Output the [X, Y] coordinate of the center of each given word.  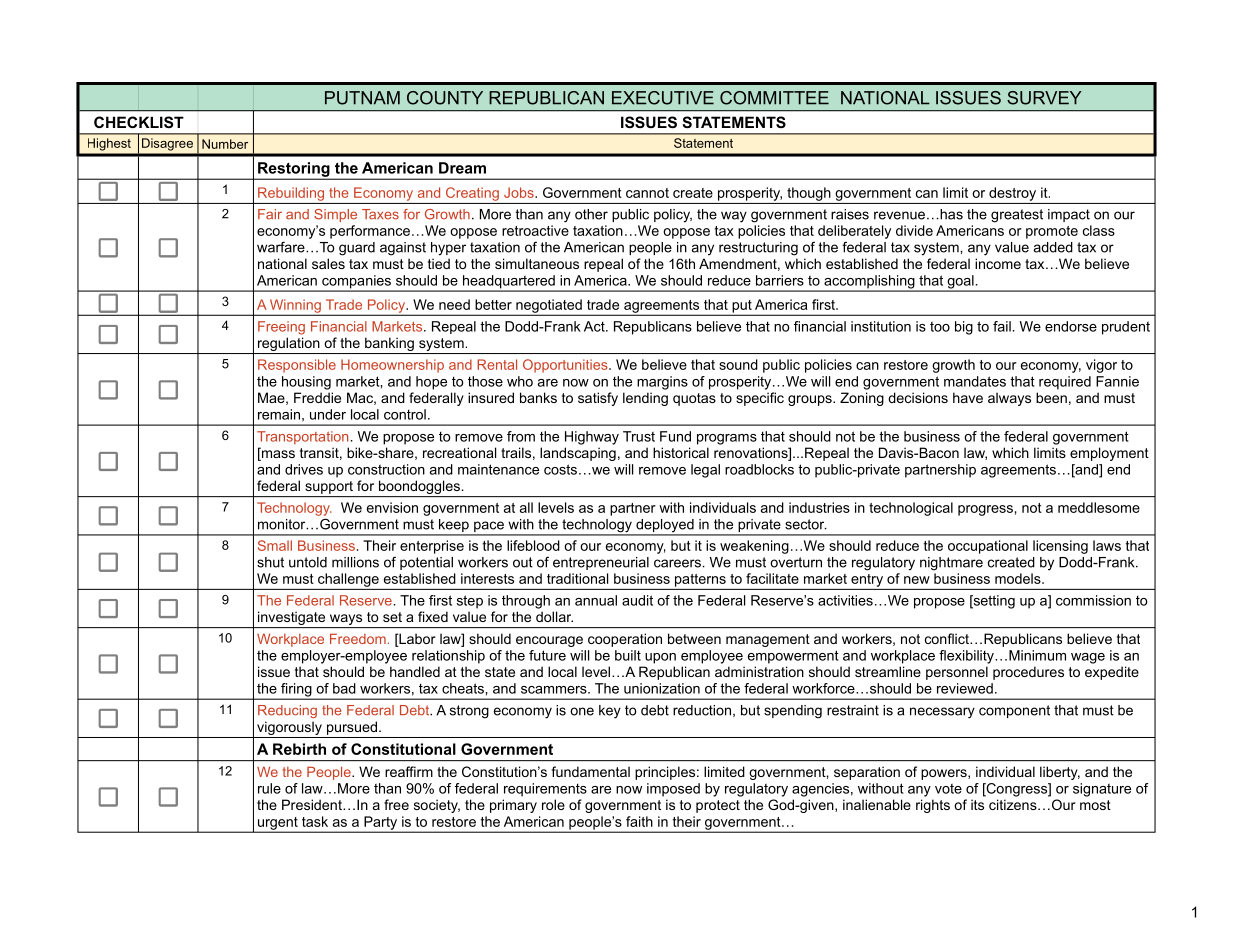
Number [225, 144]
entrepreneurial [601, 563]
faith [639, 821]
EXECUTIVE [663, 98]
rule [269, 788]
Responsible [297, 366]
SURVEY [1044, 98]
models [1019, 578]
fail [1002, 326]
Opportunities [566, 366]
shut [270, 562]
